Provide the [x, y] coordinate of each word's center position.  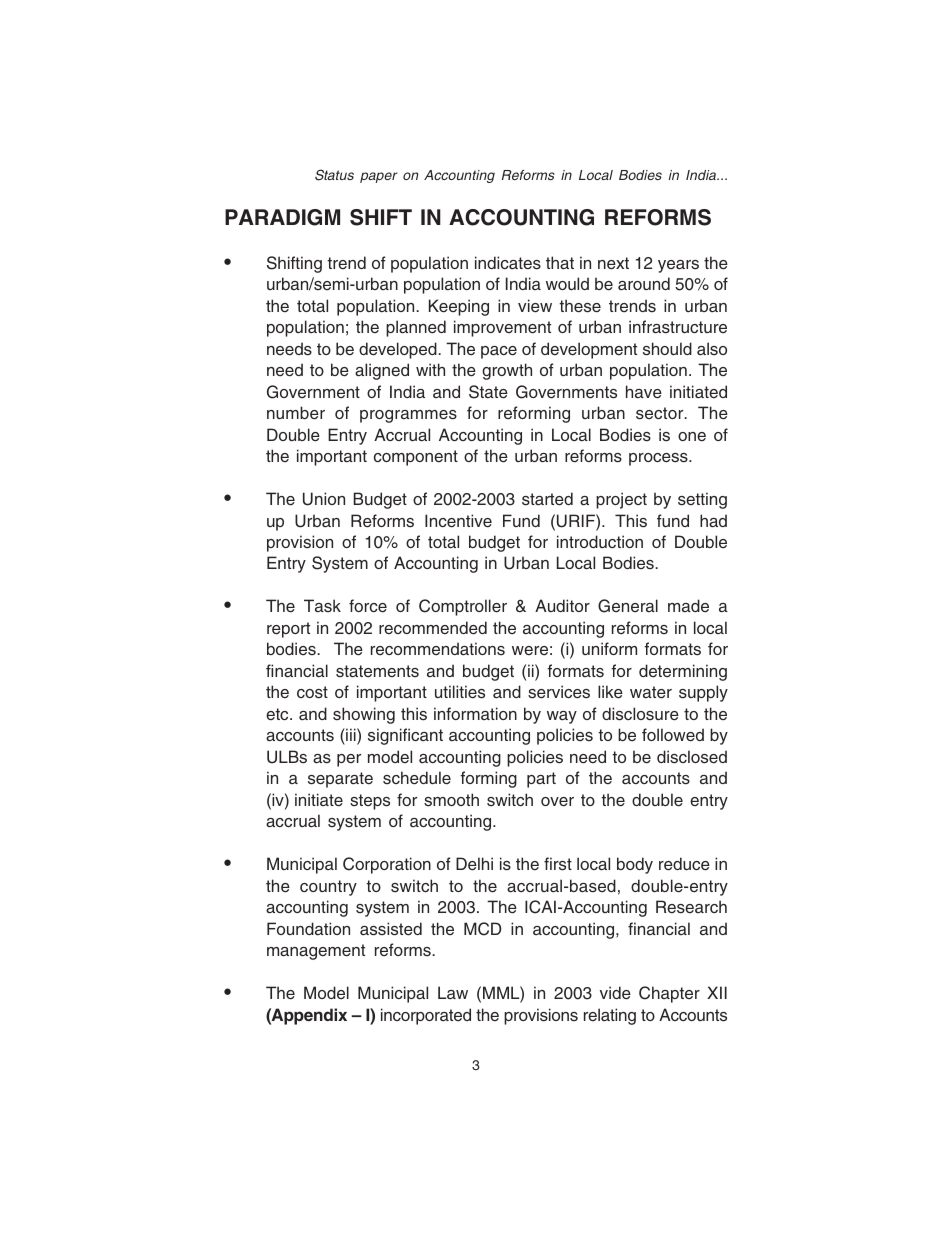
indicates [508, 263]
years [678, 266]
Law [453, 992]
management [316, 952]
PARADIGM [282, 217]
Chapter [669, 994]
